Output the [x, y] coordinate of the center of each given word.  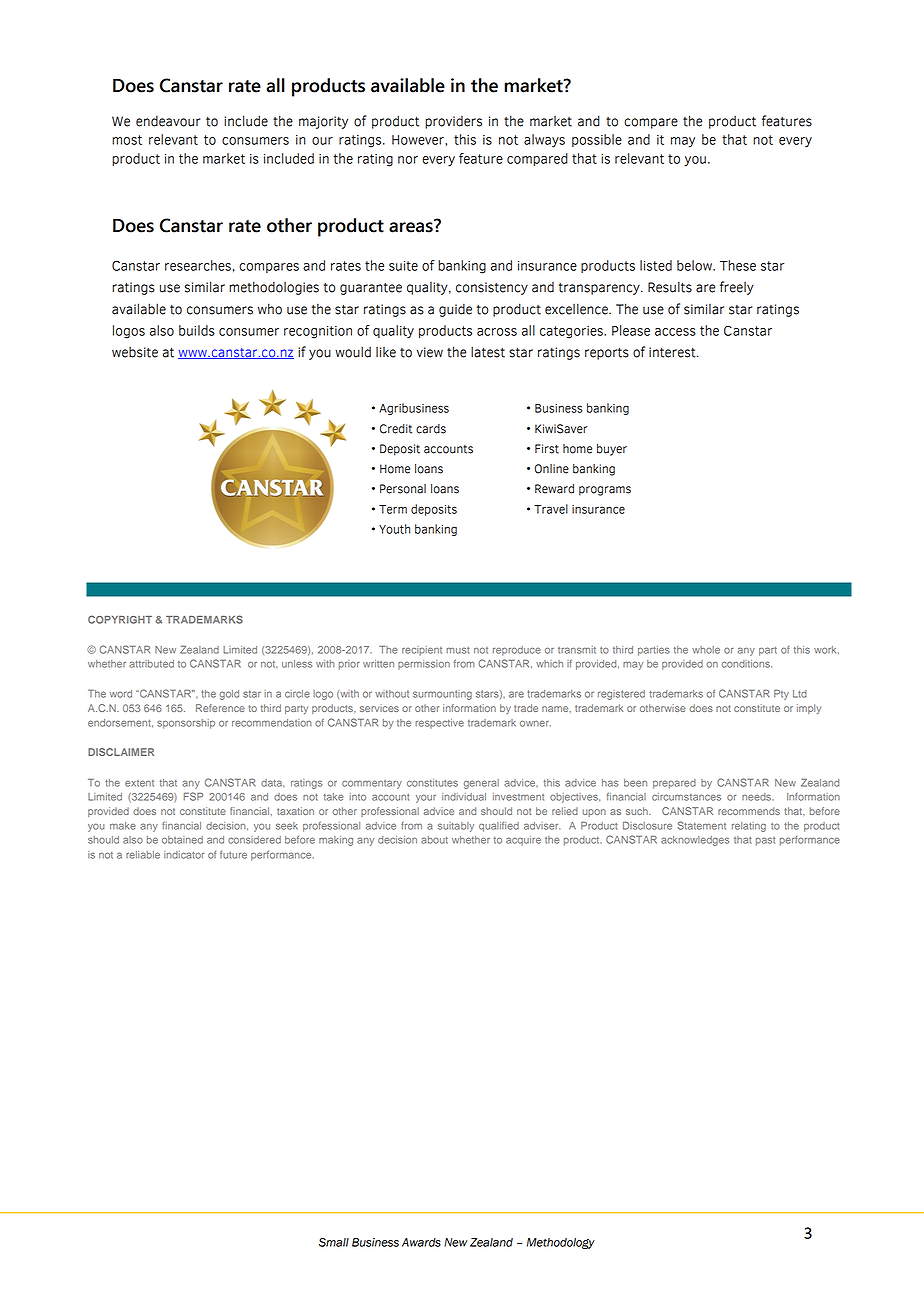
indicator [184, 855]
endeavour [168, 121]
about [434, 840]
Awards [421, 1242]
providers [453, 122]
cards [431, 429]
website [135, 352]
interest [673, 352]
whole [706, 650]
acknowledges [695, 841]
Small [334, 1242]
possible [597, 140]
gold [229, 695]
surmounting [442, 695]
